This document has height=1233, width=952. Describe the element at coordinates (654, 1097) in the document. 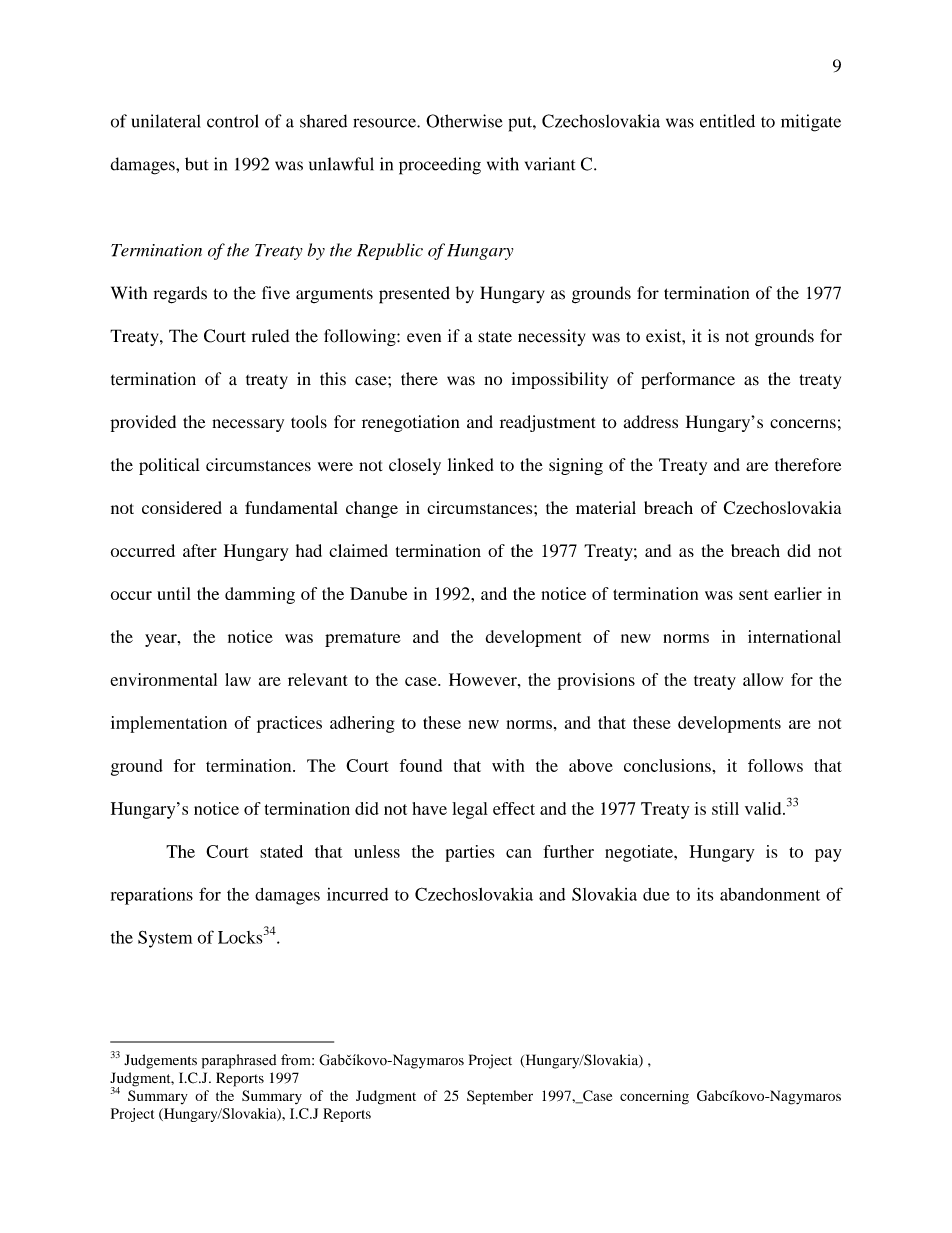

I see `concerning` at that location.
